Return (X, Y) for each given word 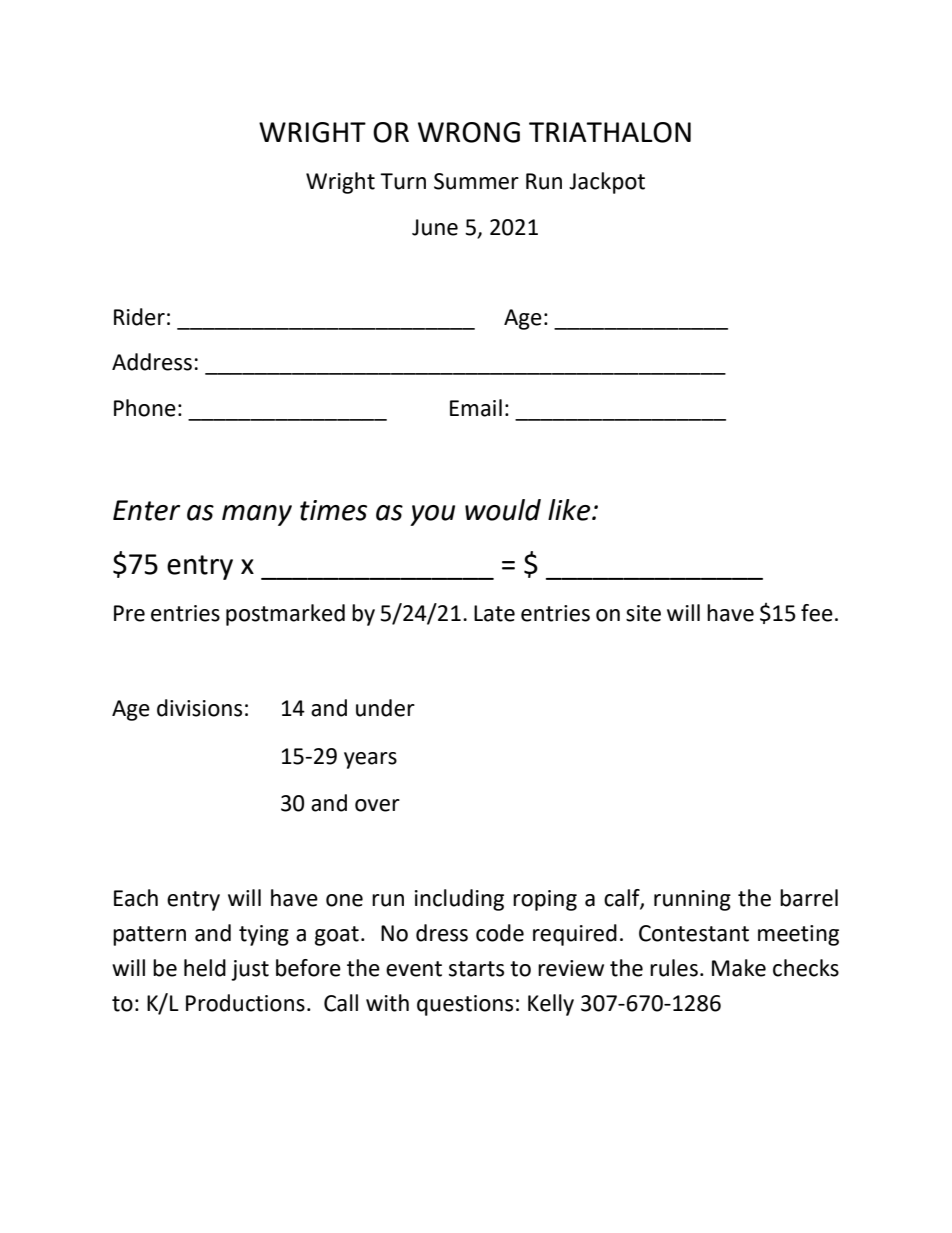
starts (476, 969)
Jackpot (607, 183)
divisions (199, 708)
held (205, 968)
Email (476, 408)
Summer (476, 181)
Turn (403, 181)
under (385, 708)
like (570, 510)
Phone (145, 408)
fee (817, 613)
